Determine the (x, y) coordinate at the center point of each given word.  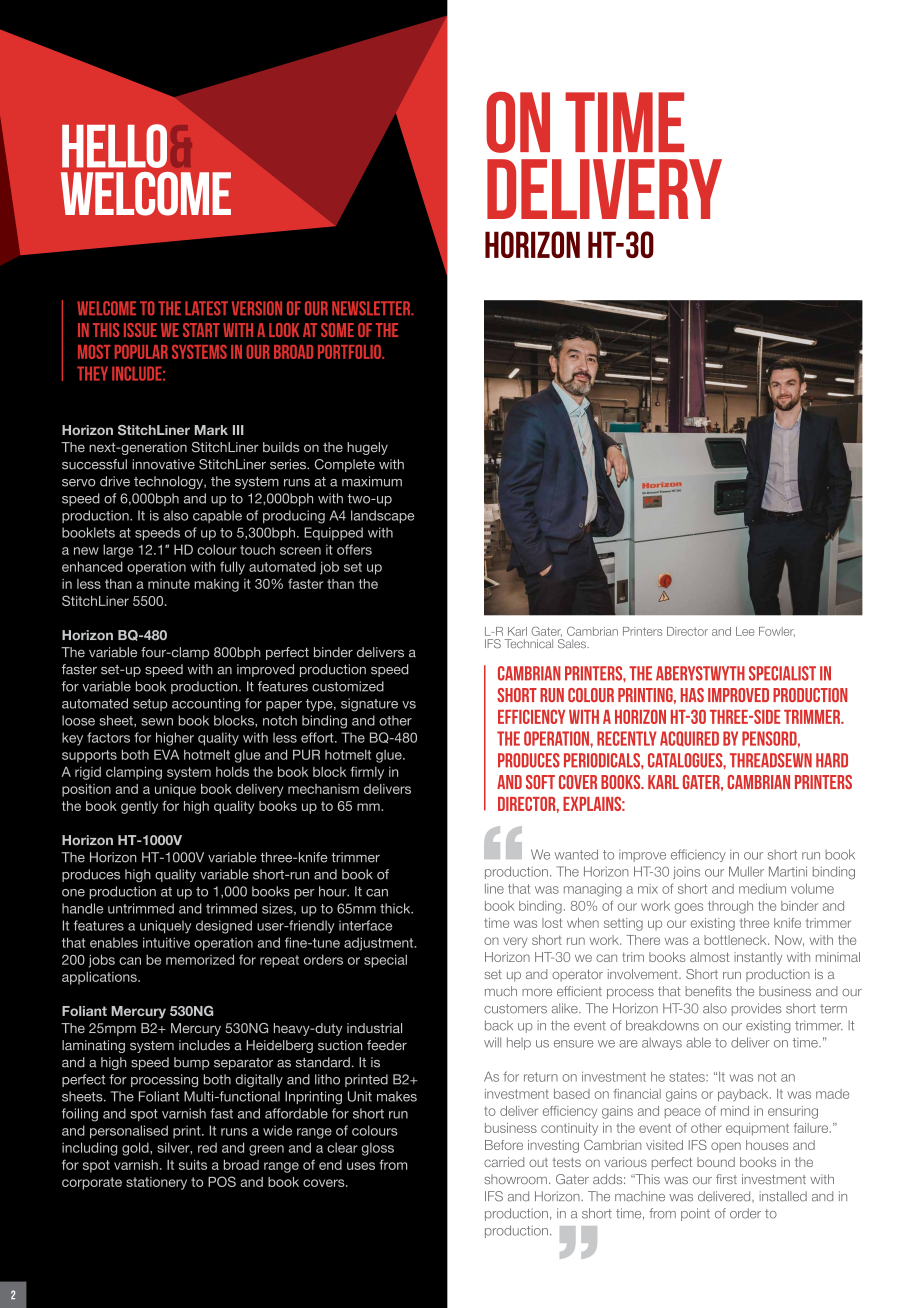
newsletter (372, 308)
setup (150, 705)
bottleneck (736, 940)
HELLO (114, 146)
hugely (367, 448)
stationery (156, 1183)
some (337, 330)
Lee (745, 631)
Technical (529, 643)
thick (396, 908)
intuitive (166, 942)
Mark (211, 430)
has (692, 695)
